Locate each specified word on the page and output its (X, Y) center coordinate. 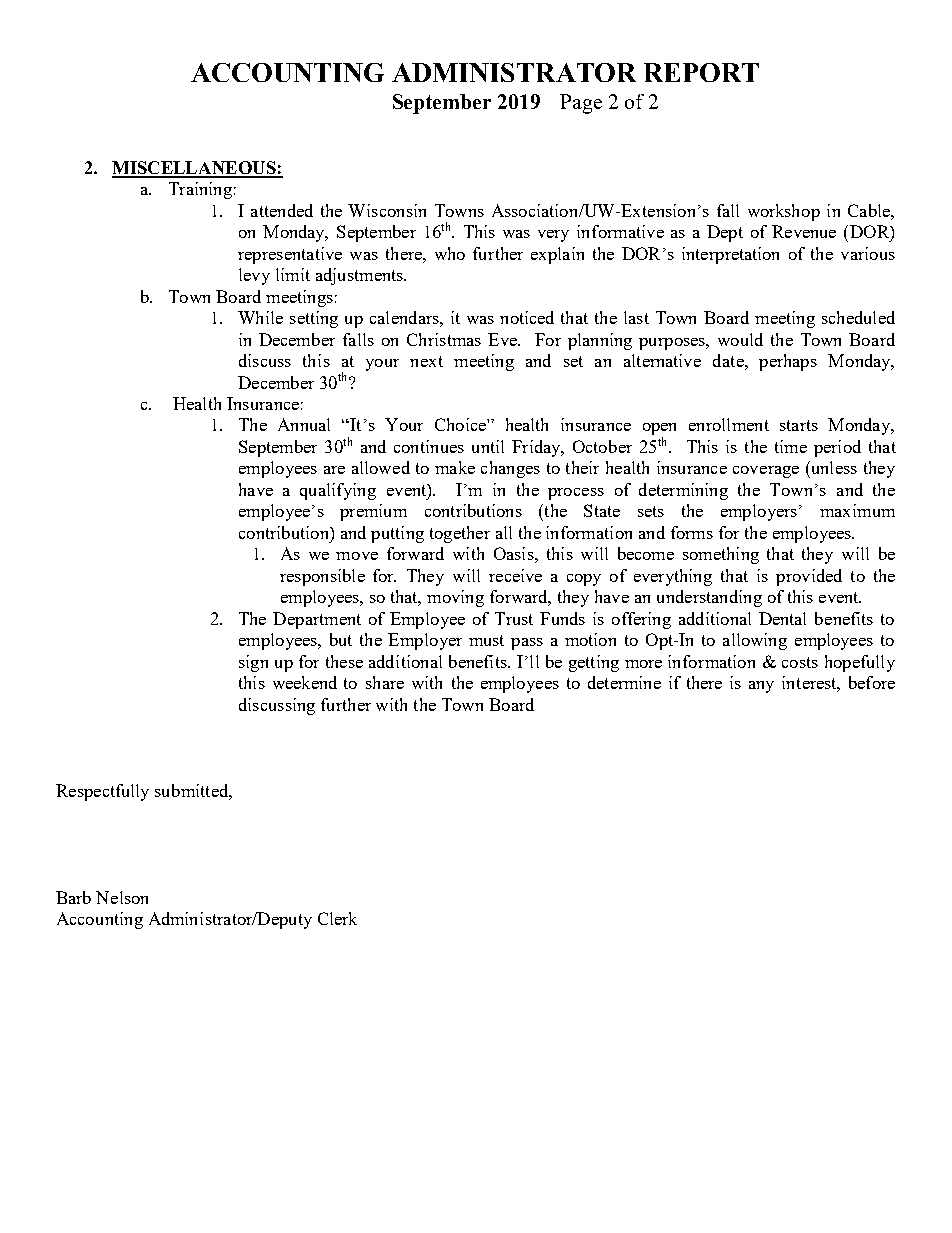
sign (253, 663)
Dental (782, 618)
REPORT (701, 72)
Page (581, 104)
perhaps (788, 362)
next (426, 361)
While (260, 317)
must (486, 640)
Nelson (122, 897)
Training (200, 190)
